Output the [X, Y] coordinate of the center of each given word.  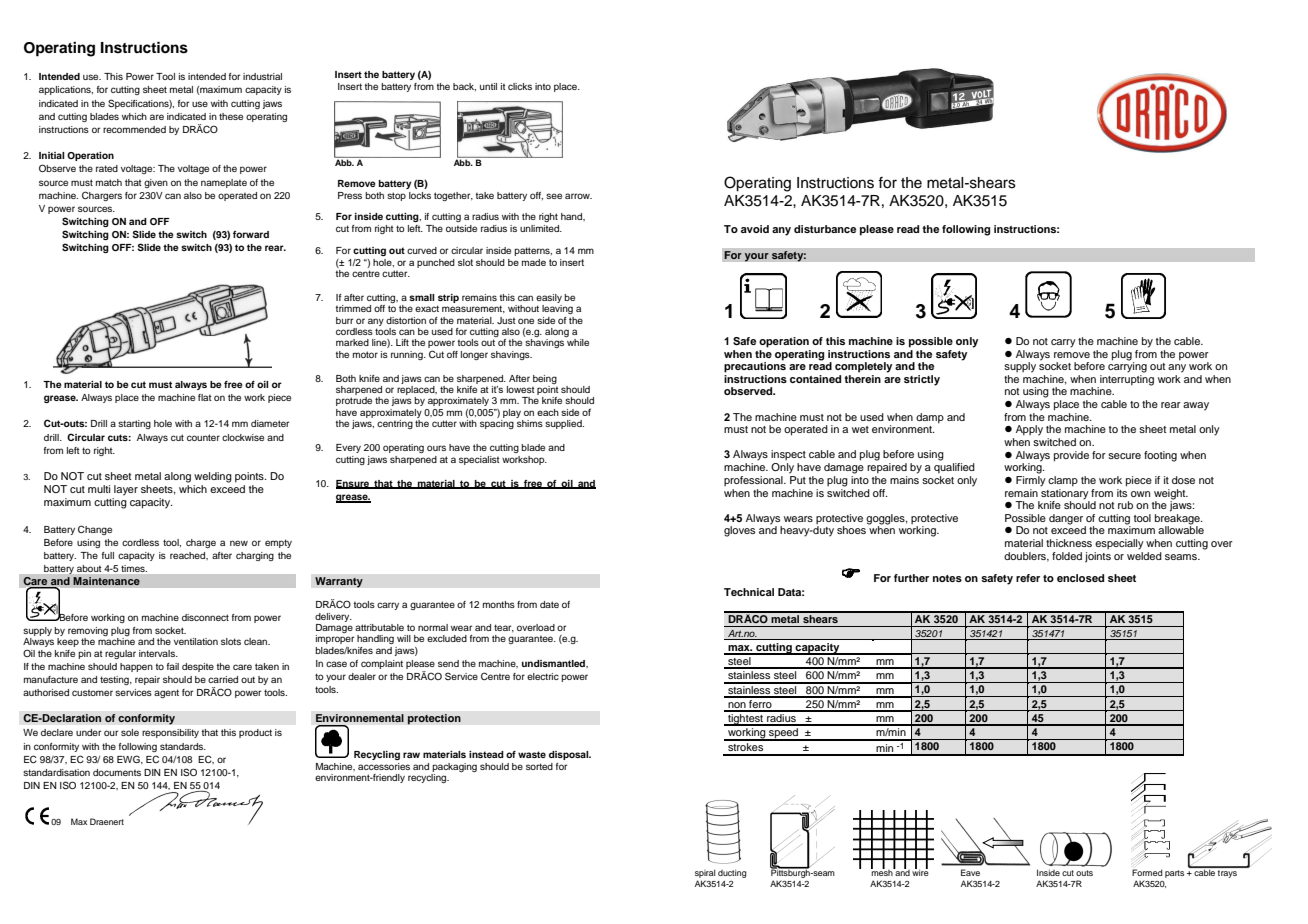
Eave [970, 872]
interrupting [1126, 381]
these [231, 116]
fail [173, 666]
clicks [520, 86]
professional [754, 481]
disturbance [825, 229]
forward [251, 234]
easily [549, 298]
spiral [705, 875]
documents [117, 772]
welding [213, 477]
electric [543, 676]
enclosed [1080, 578]
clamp [1063, 481]
